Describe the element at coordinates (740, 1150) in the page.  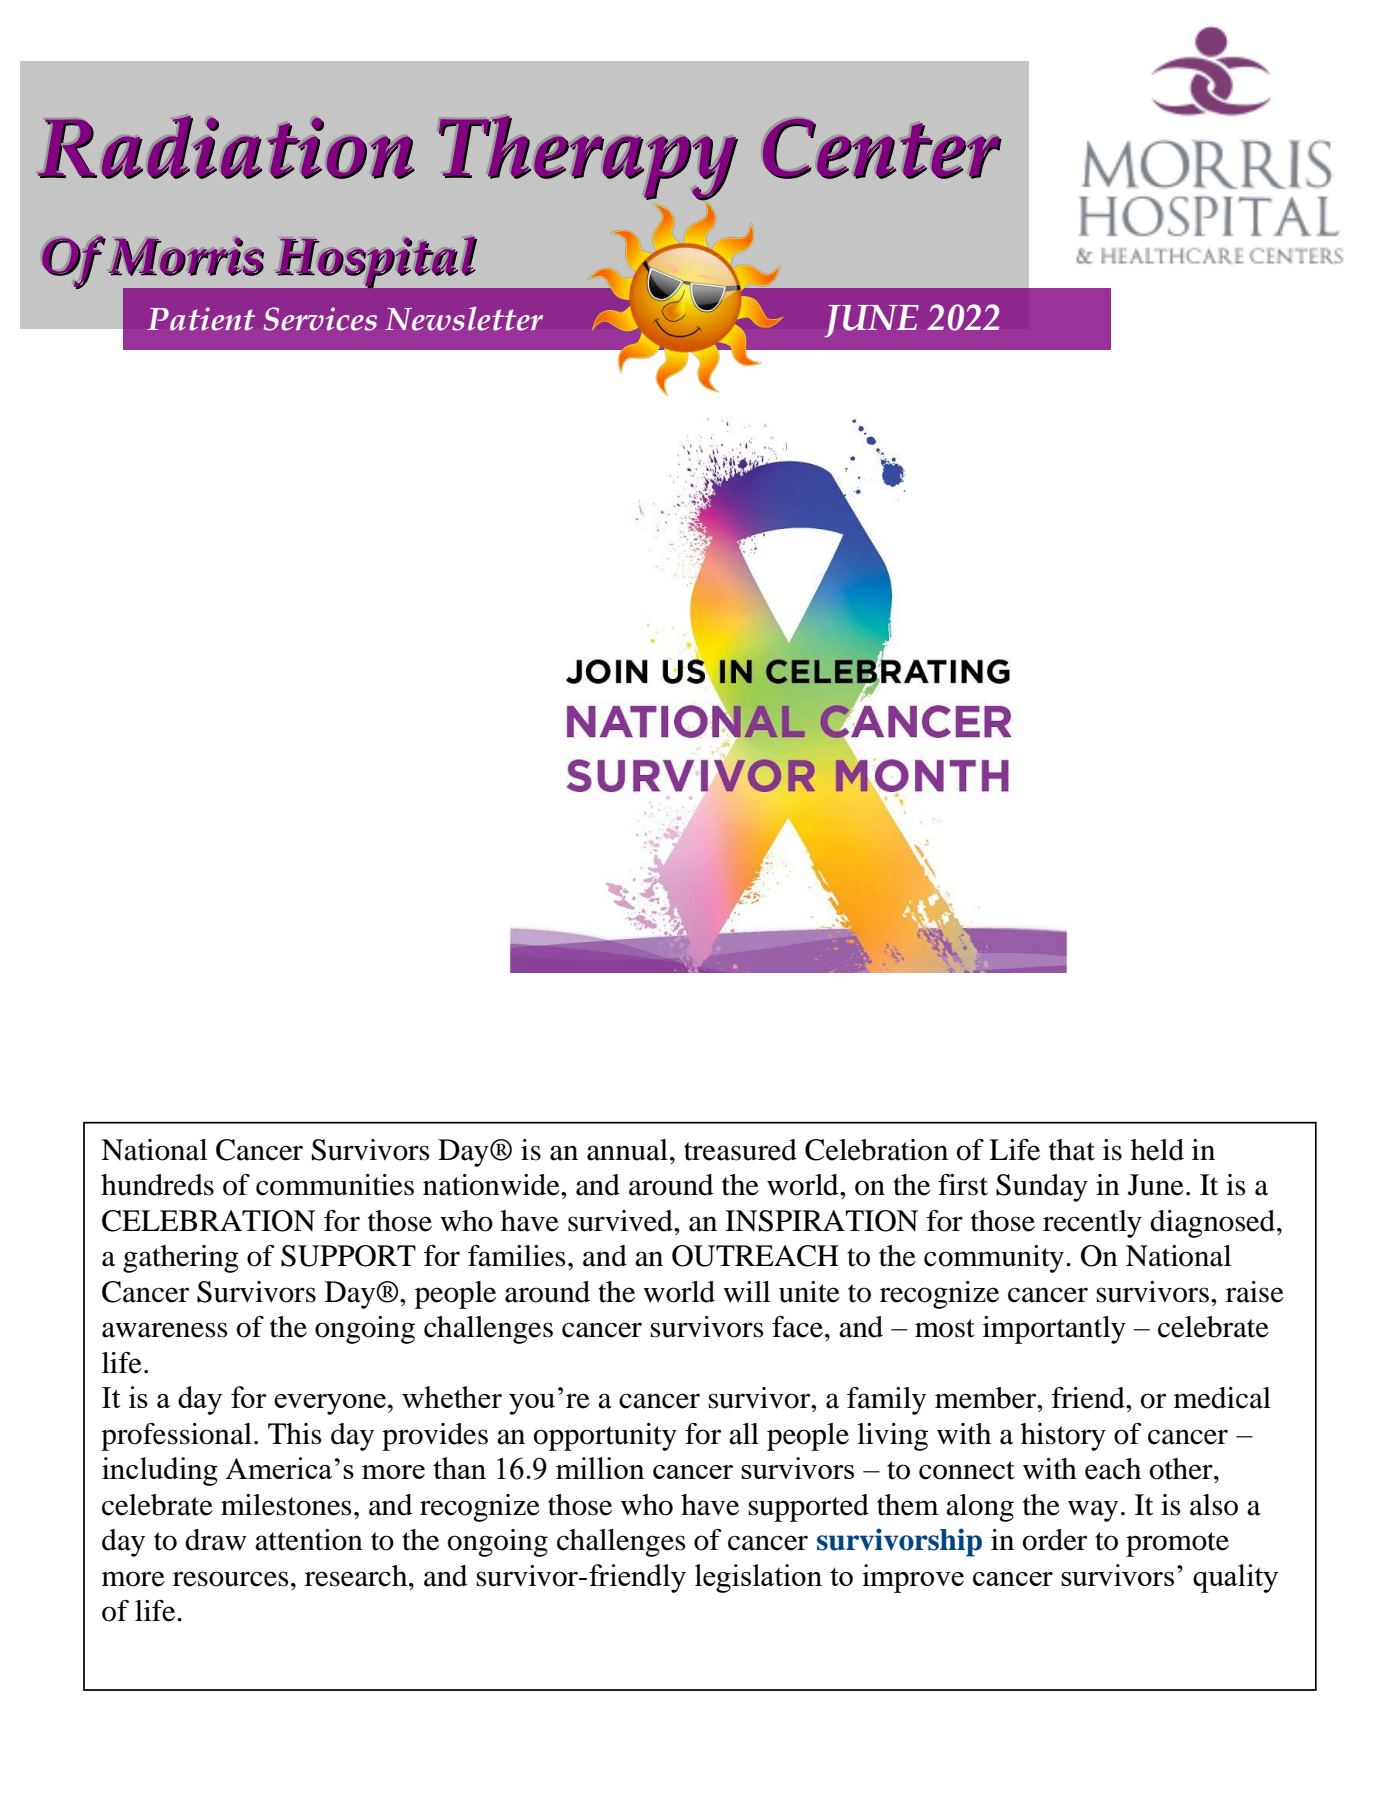
I see `treasured` at that location.
